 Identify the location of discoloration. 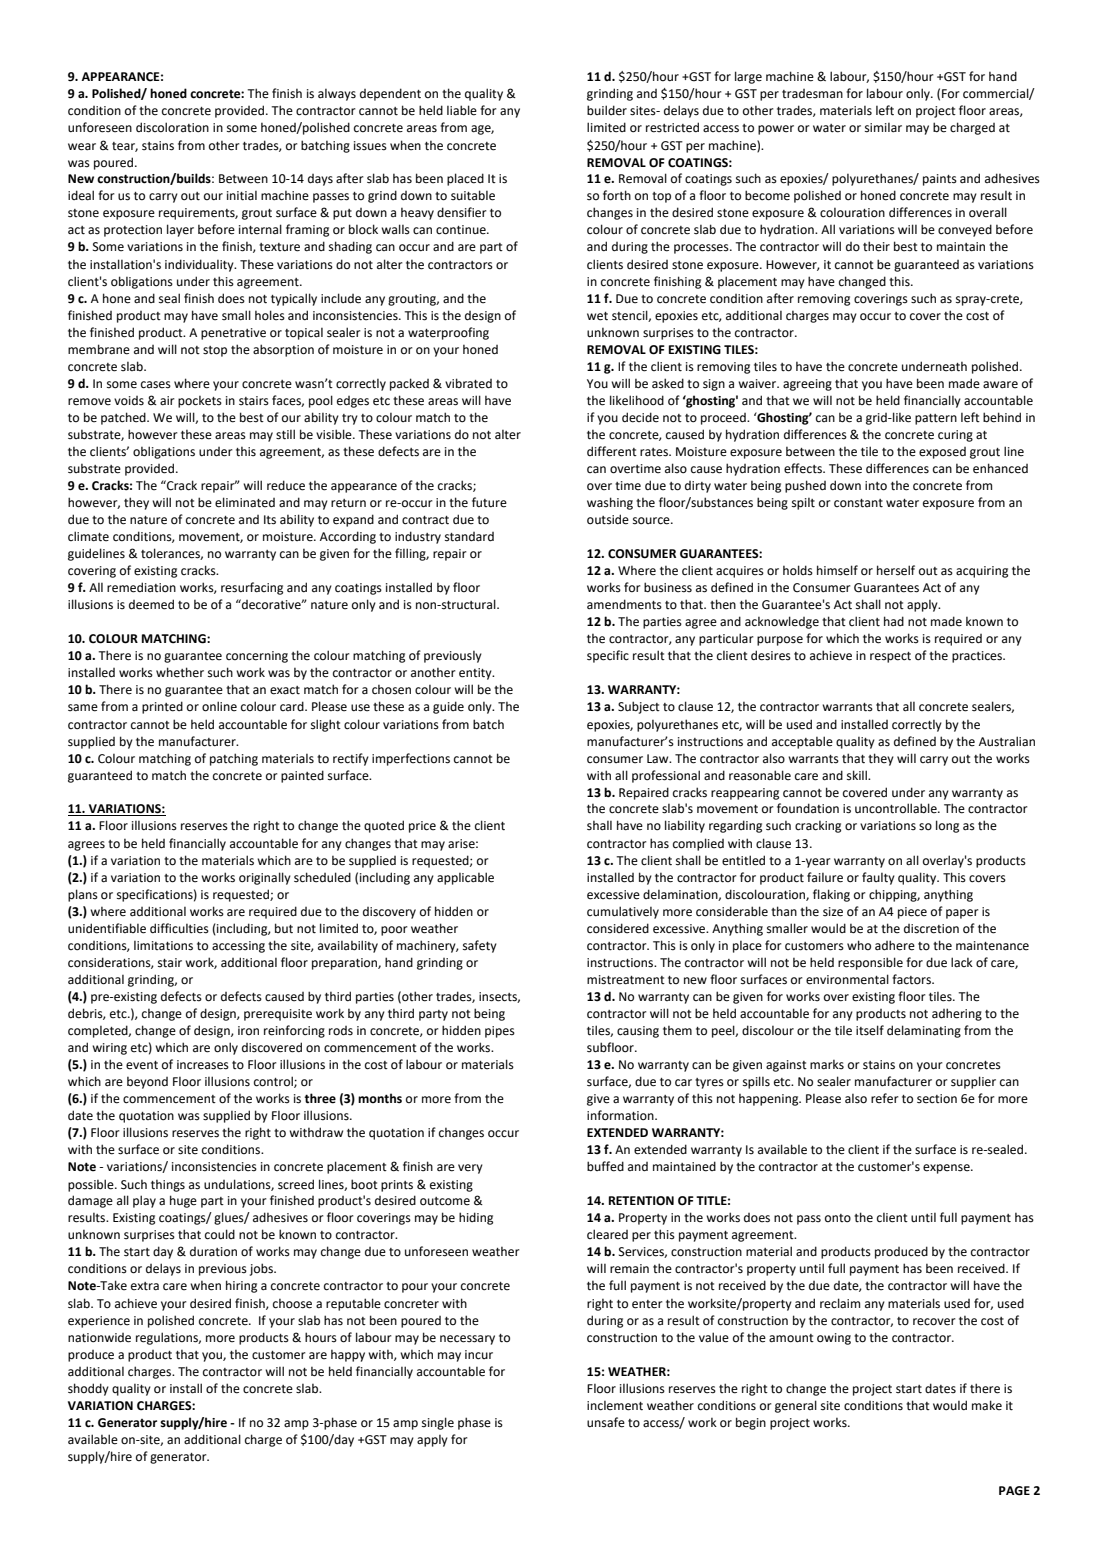
(172, 127).
